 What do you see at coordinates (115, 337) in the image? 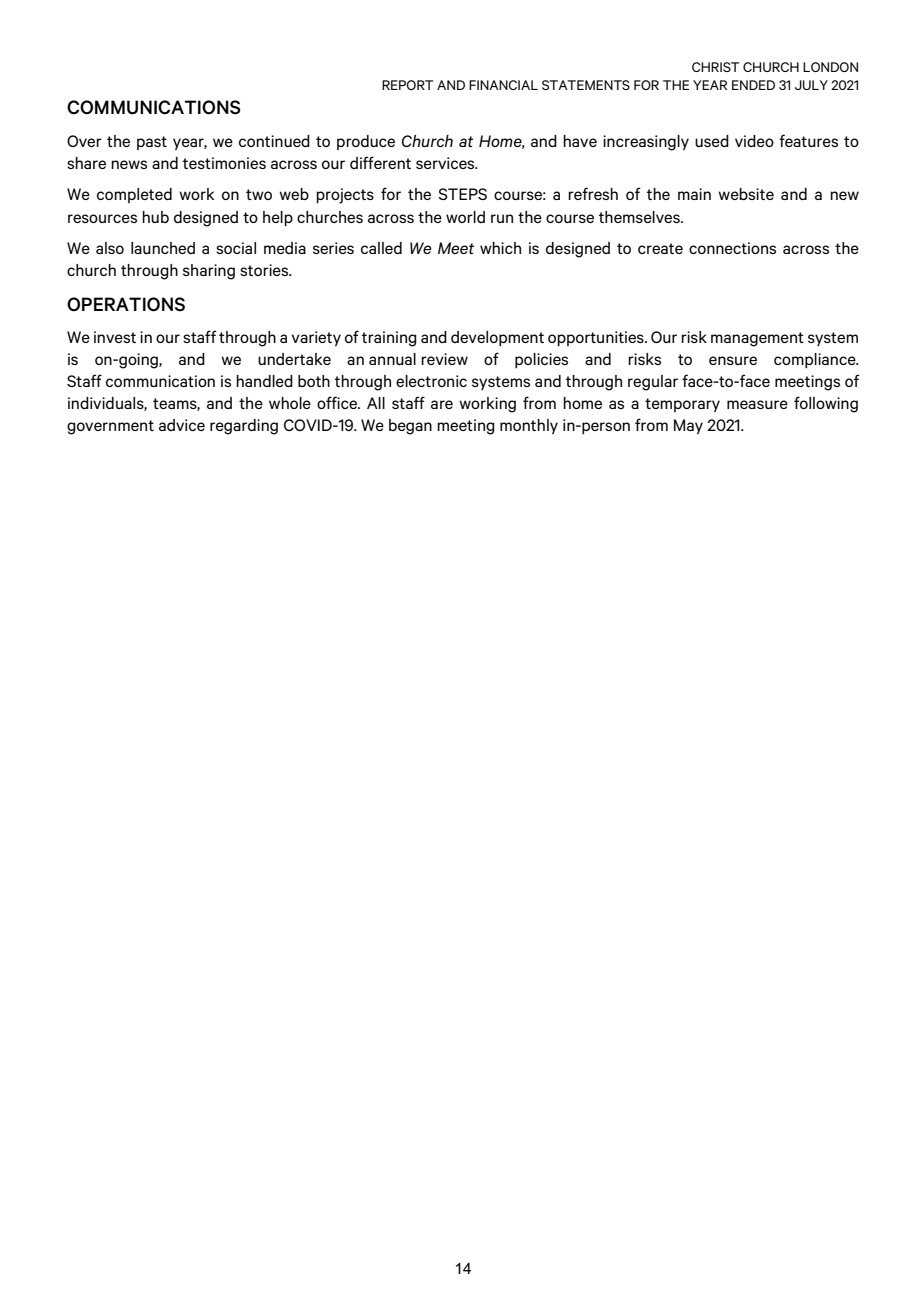
I see `invest` at bounding box center [115, 337].
